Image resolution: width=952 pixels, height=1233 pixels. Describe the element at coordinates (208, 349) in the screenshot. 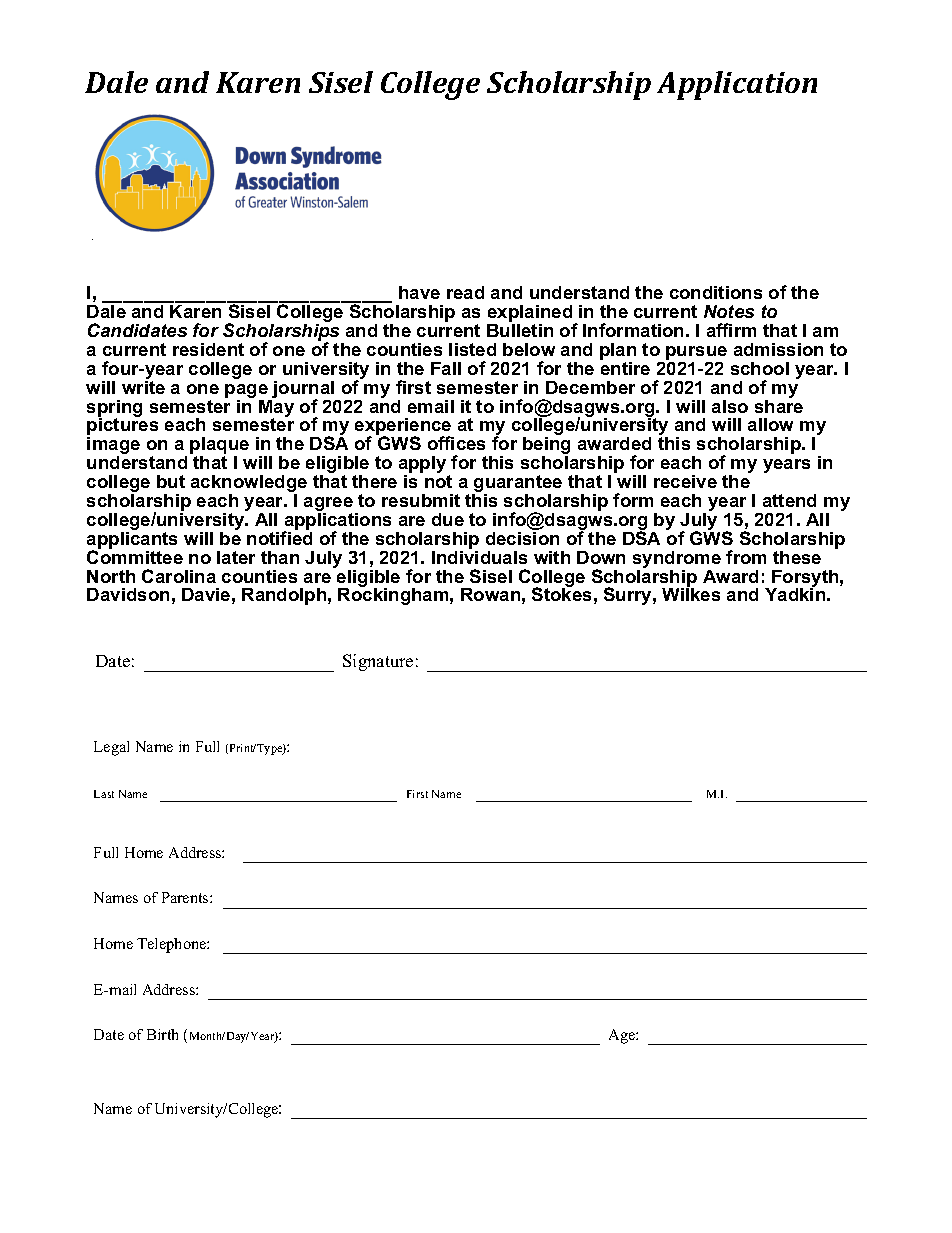

I see `resident` at that location.
